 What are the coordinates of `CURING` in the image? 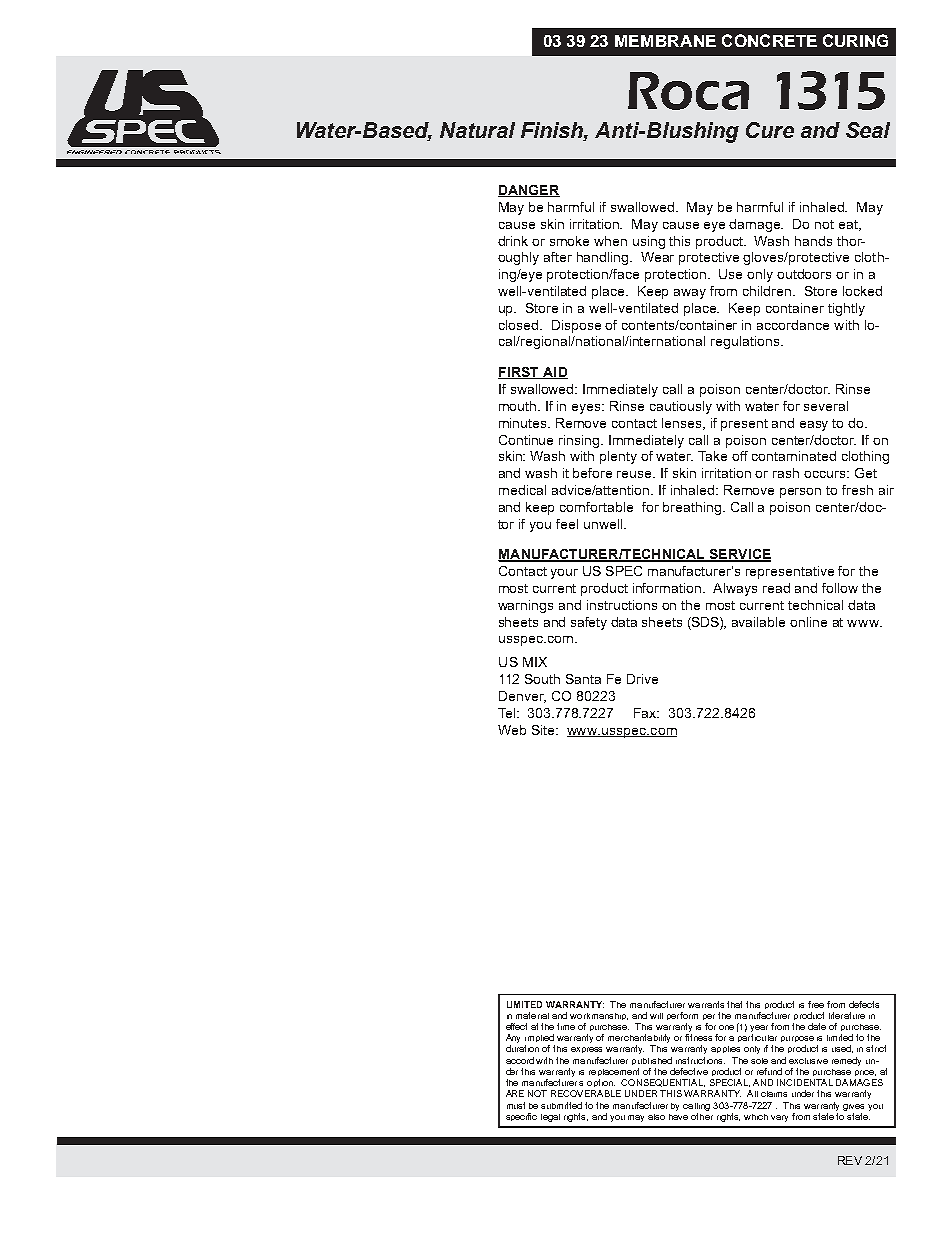 It's located at (855, 40).
